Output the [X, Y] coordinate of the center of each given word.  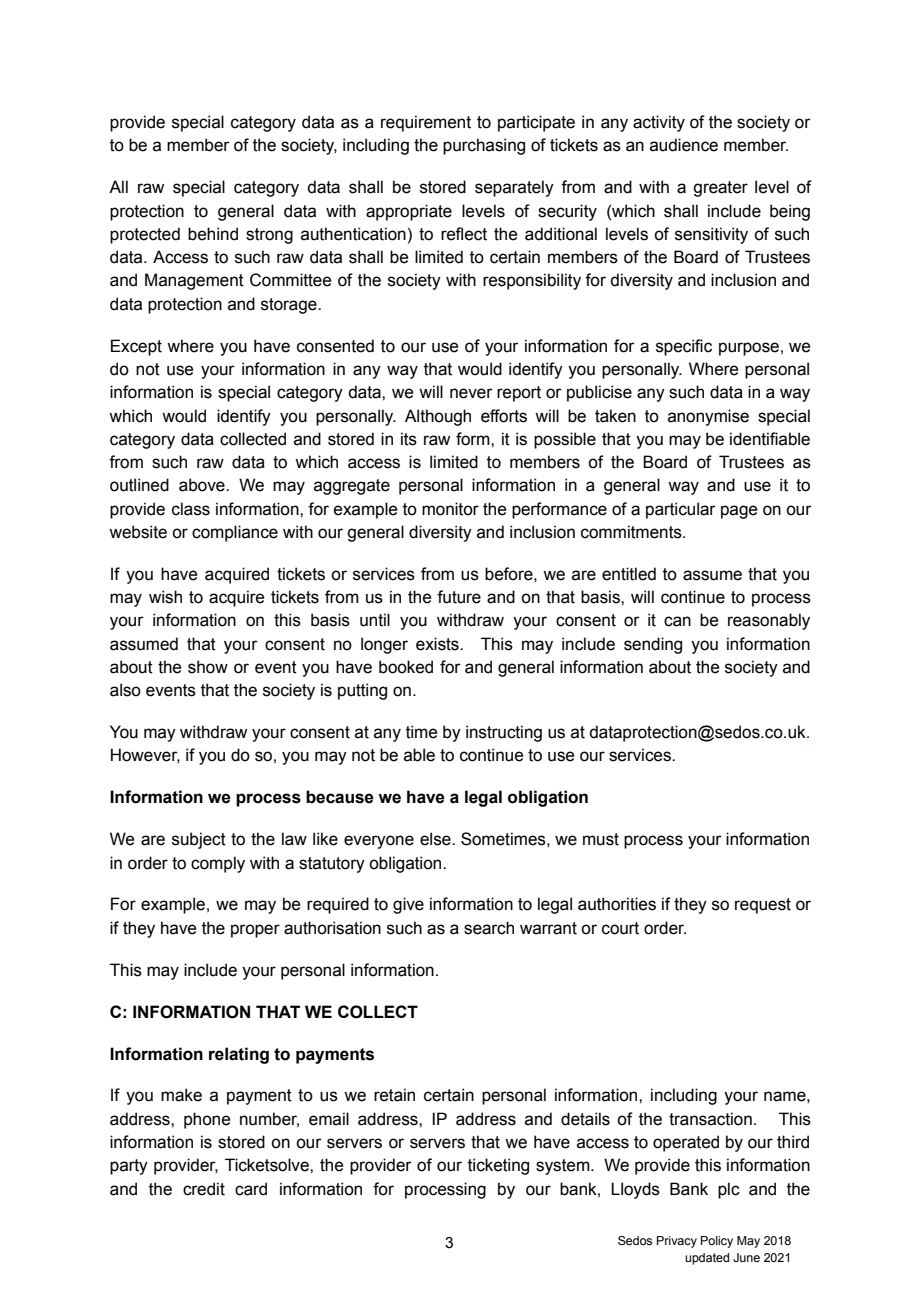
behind [213, 234]
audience [684, 145]
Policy [717, 1242]
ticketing [498, 1166]
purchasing [484, 146]
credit [204, 1189]
